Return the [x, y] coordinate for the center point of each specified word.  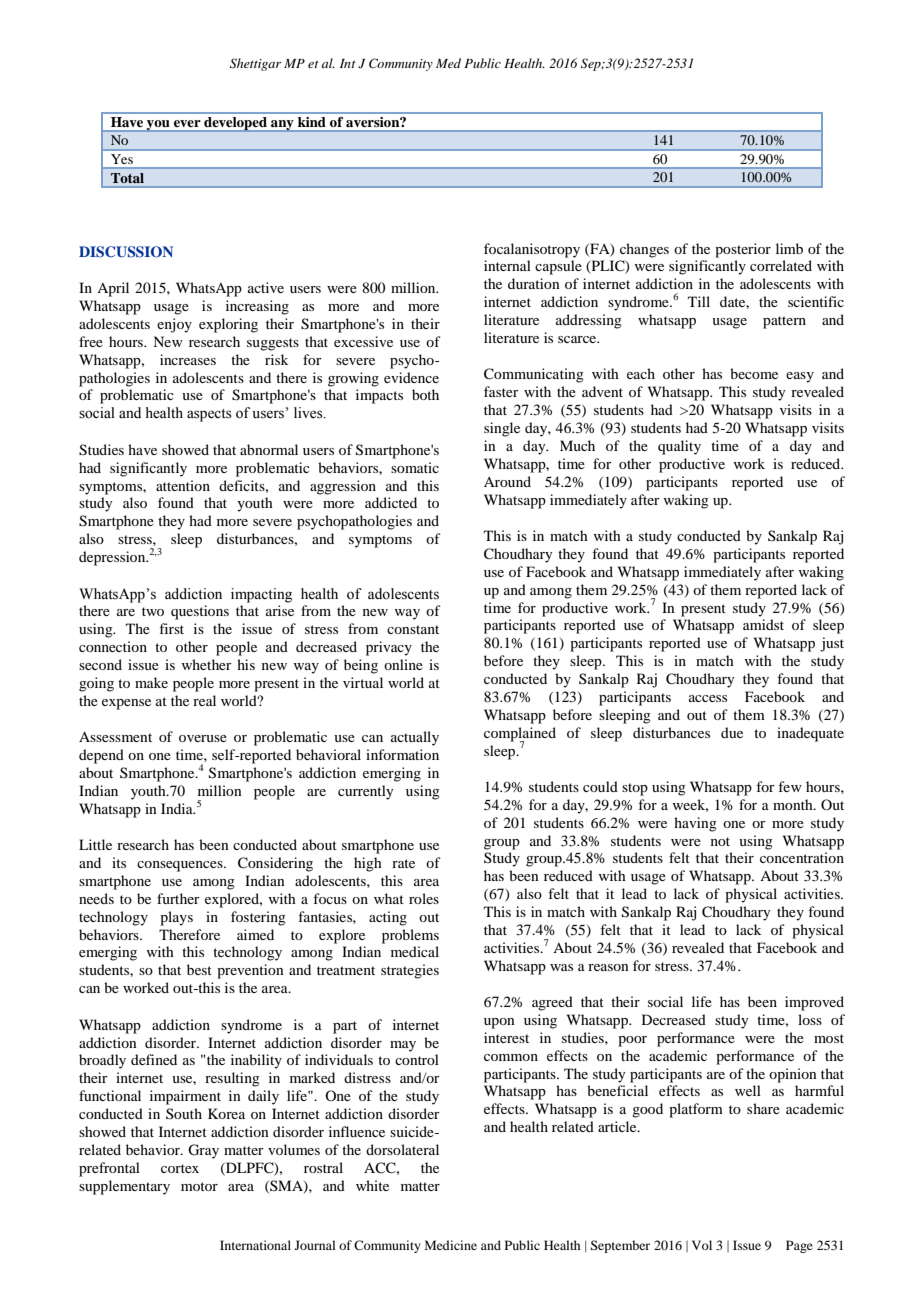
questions [200, 612]
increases [188, 359]
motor [199, 1186]
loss [810, 1019]
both [425, 394]
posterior [743, 250]
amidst [763, 624]
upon [499, 1023]
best [199, 969]
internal [507, 265]
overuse [203, 738]
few [790, 786]
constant [413, 629]
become [754, 373]
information [402, 754]
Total [127, 178]
